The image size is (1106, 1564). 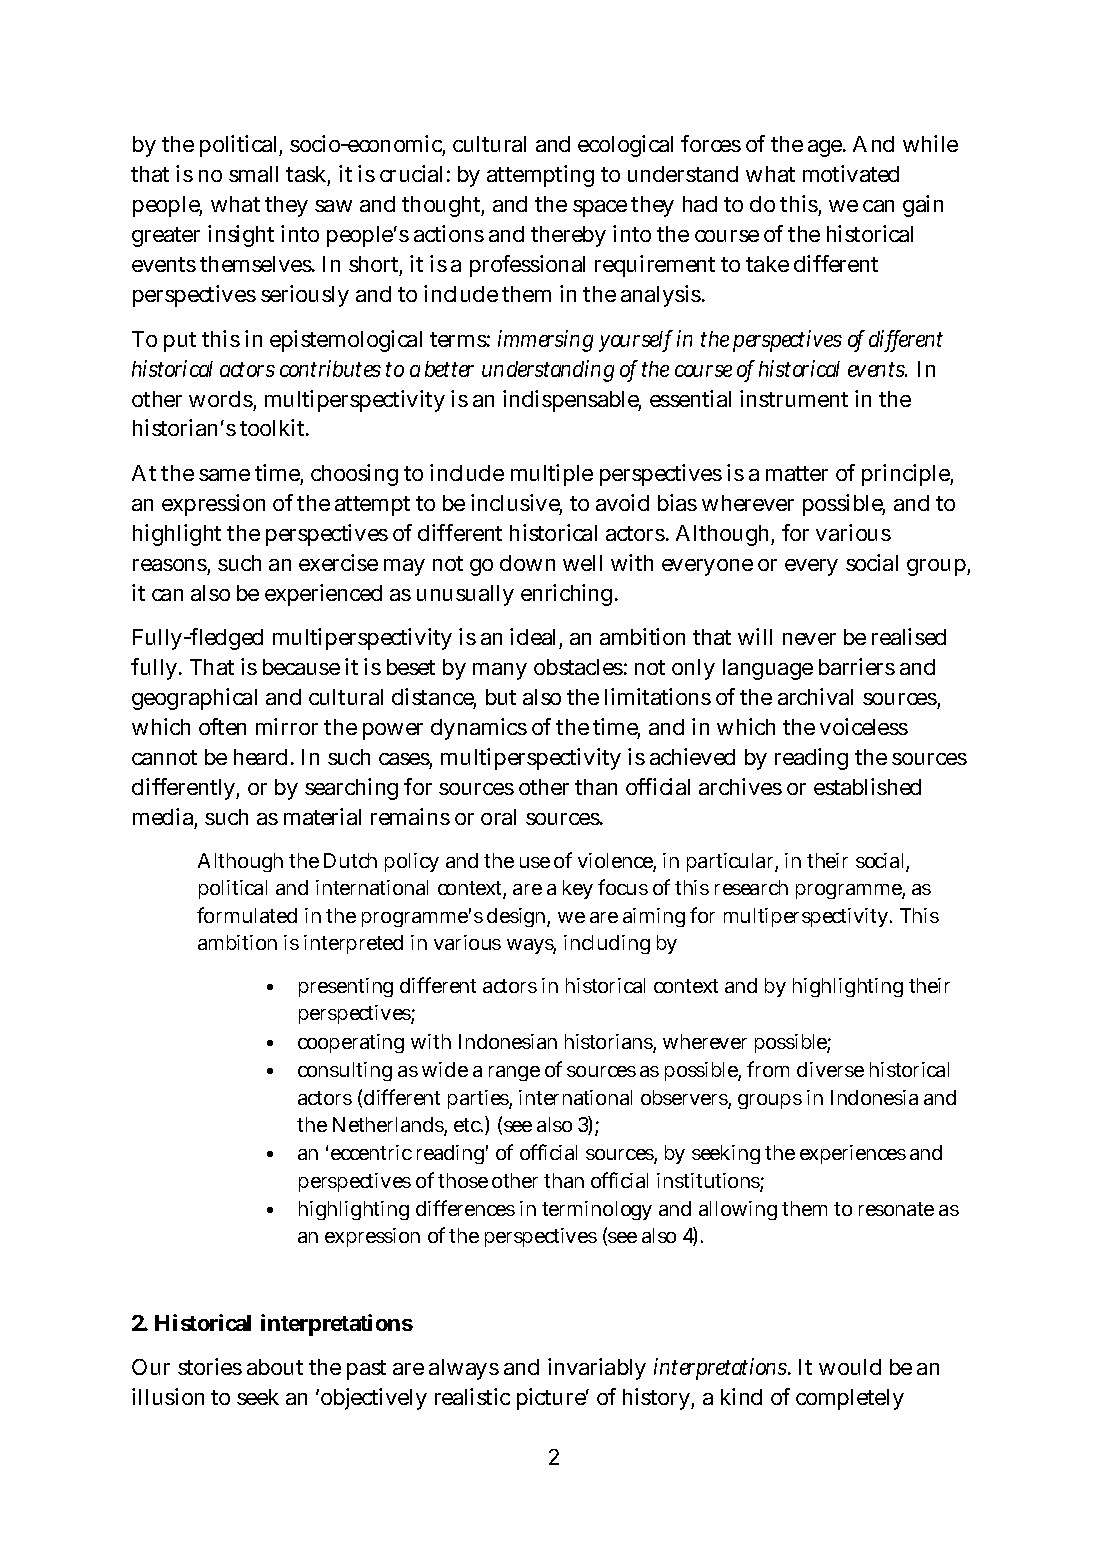 What do you see at coordinates (253, 174) in the page?
I see `small` at bounding box center [253, 174].
